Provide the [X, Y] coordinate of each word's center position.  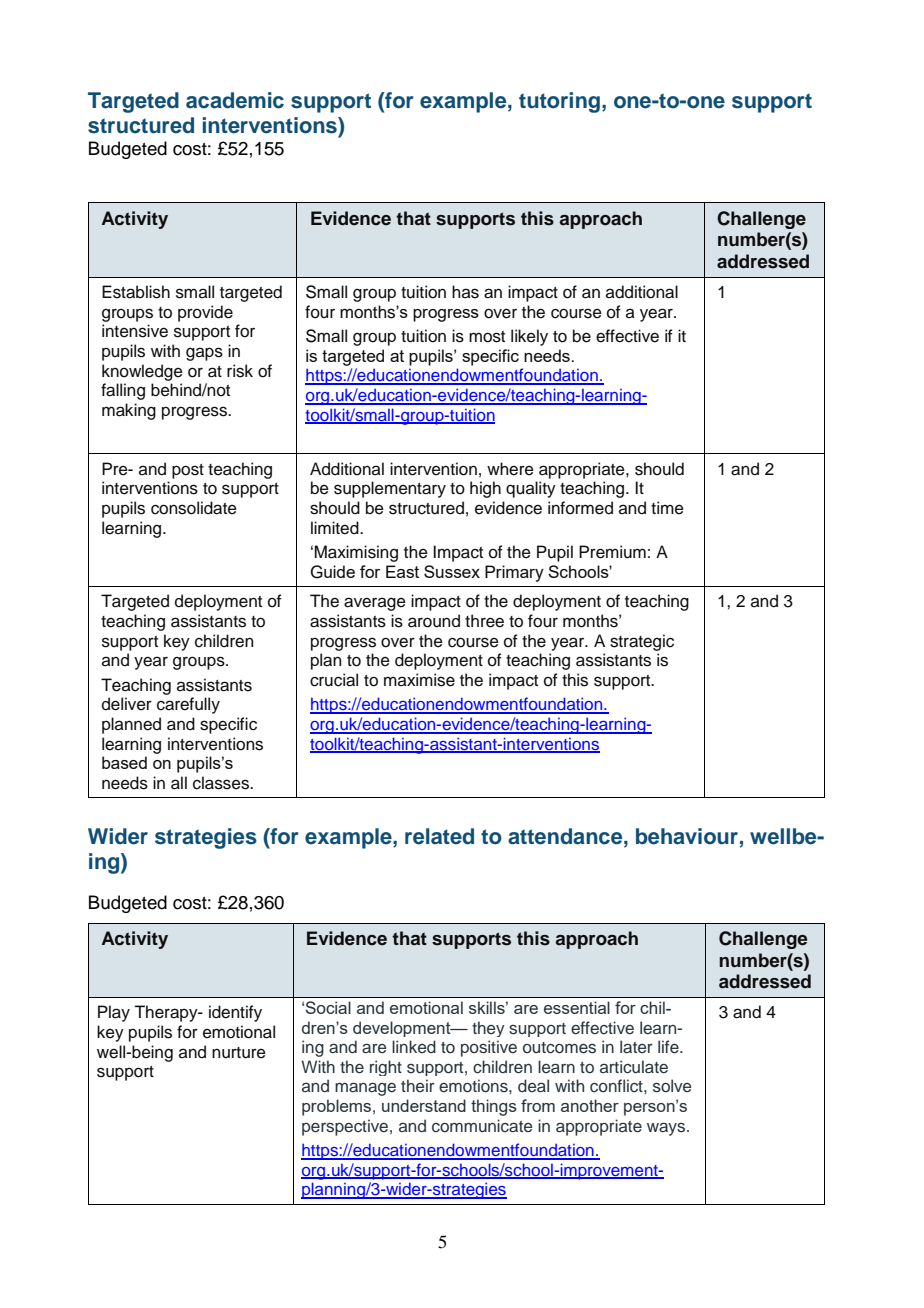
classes [222, 783]
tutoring [559, 102]
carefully [188, 705]
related [439, 836]
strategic [642, 642]
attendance [566, 836]
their [418, 1085]
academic [235, 100]
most [487, 337]
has [465, 292]
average [375, 604]
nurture [239, 1053]
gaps [204, 354]
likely [529, 337]
